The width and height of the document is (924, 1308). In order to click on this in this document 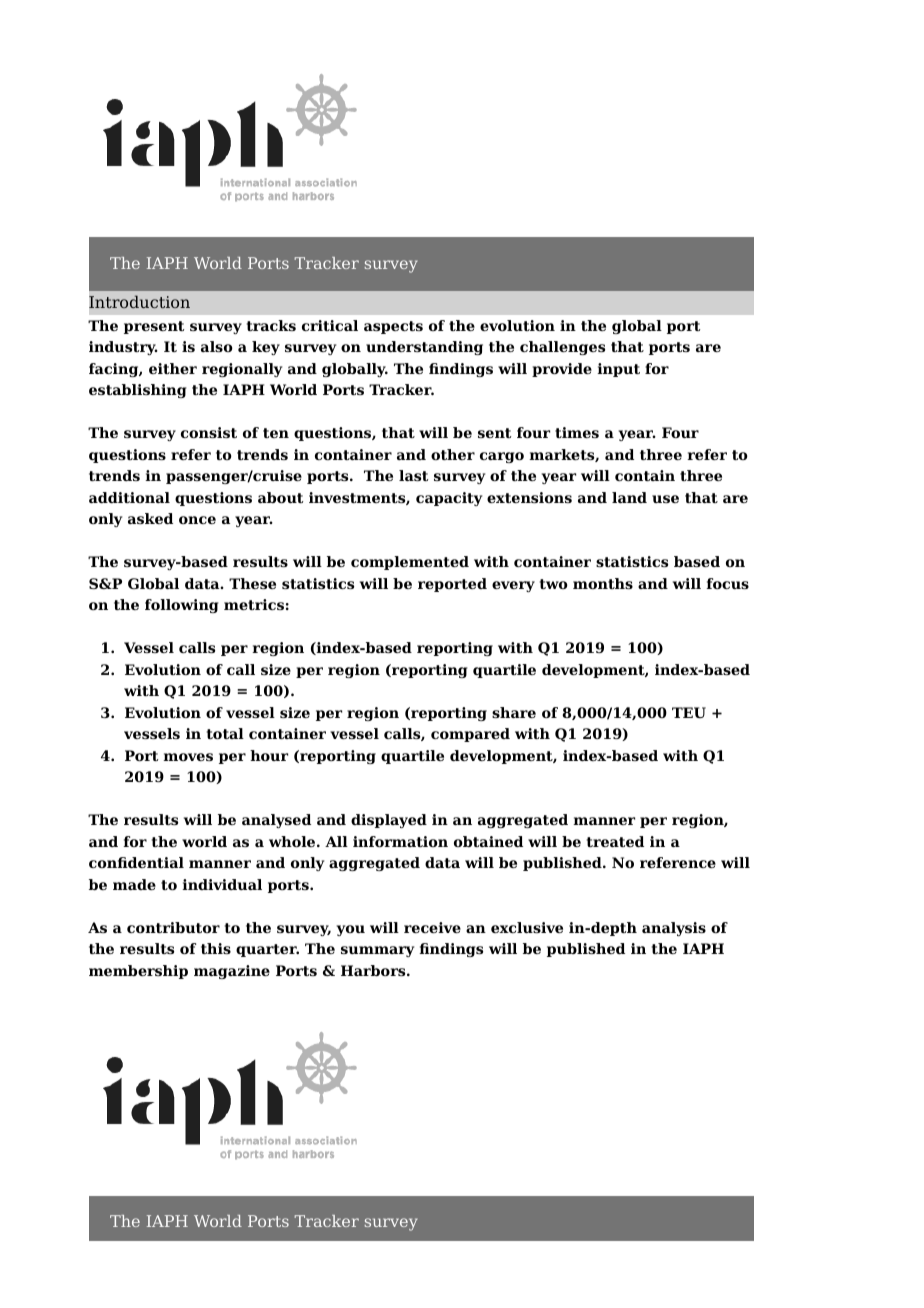, I will do `click(216, 948)`.
